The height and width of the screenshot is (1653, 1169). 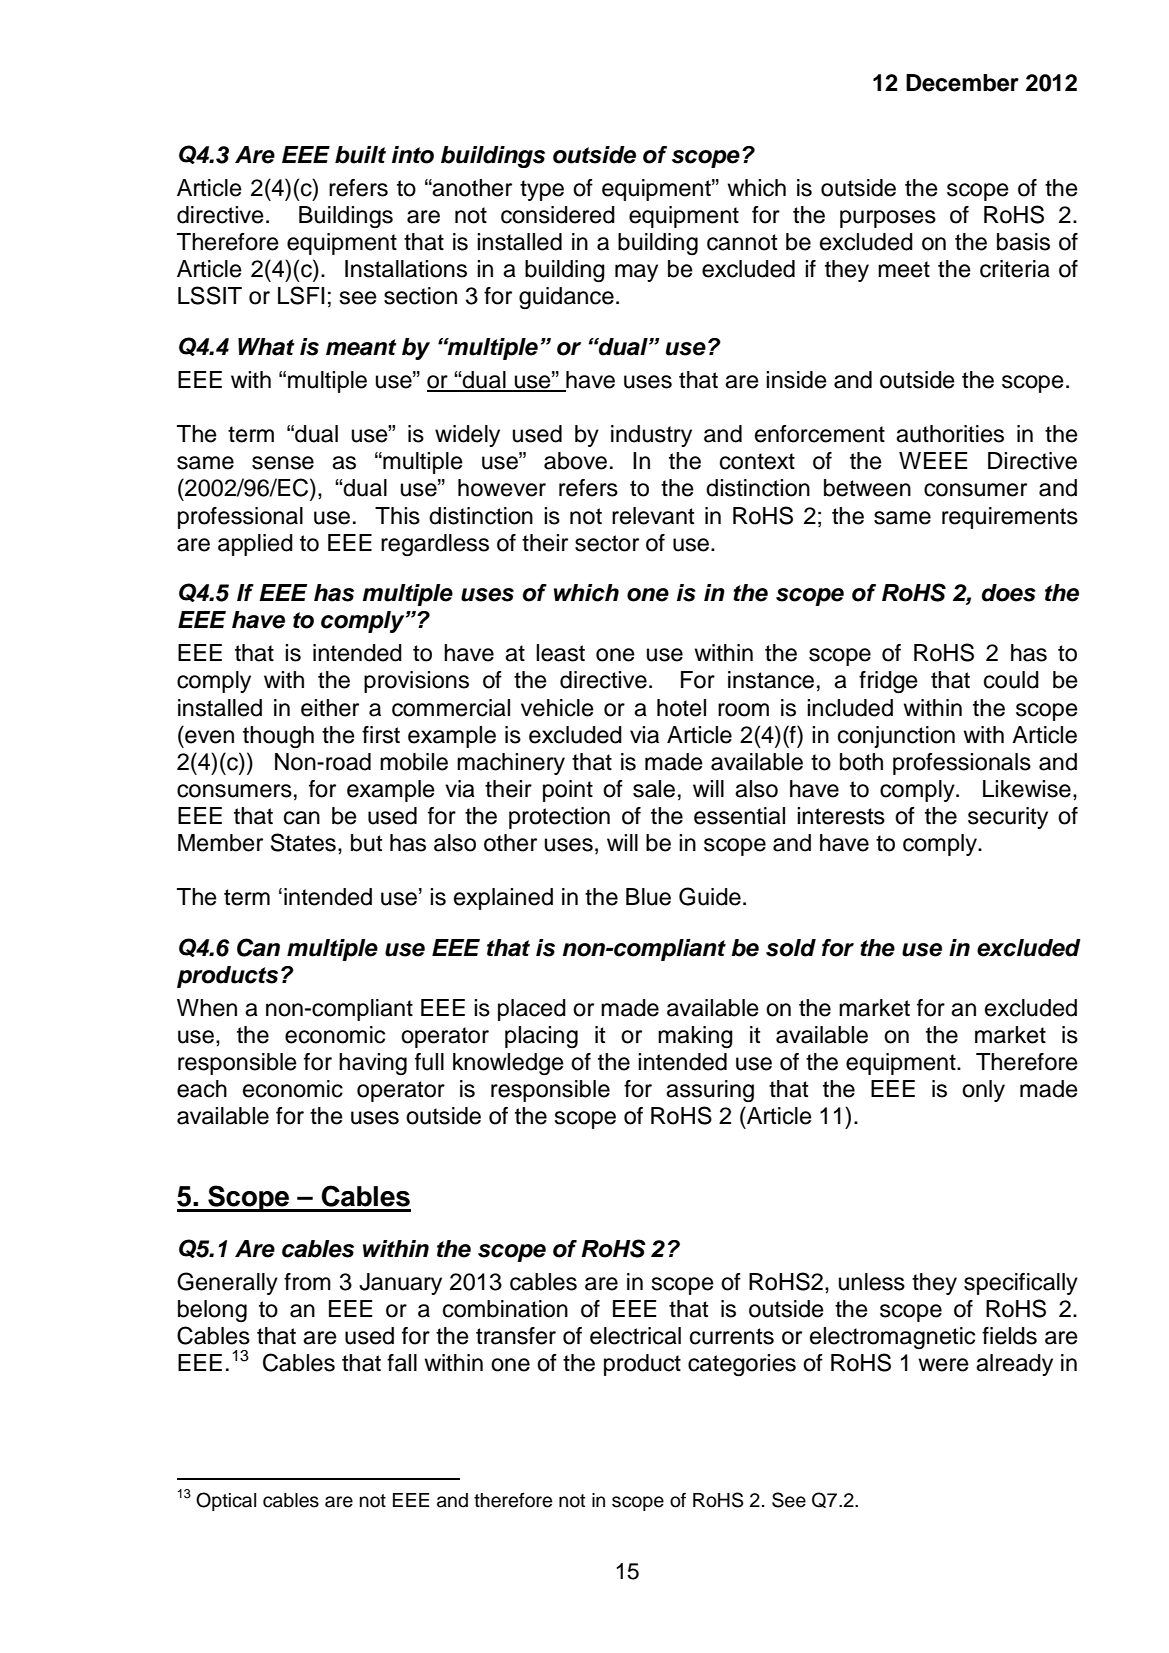 What do you see at coordinates (542, 190) in the screenshot?
I see `type` at bounding box center [542, 190].
